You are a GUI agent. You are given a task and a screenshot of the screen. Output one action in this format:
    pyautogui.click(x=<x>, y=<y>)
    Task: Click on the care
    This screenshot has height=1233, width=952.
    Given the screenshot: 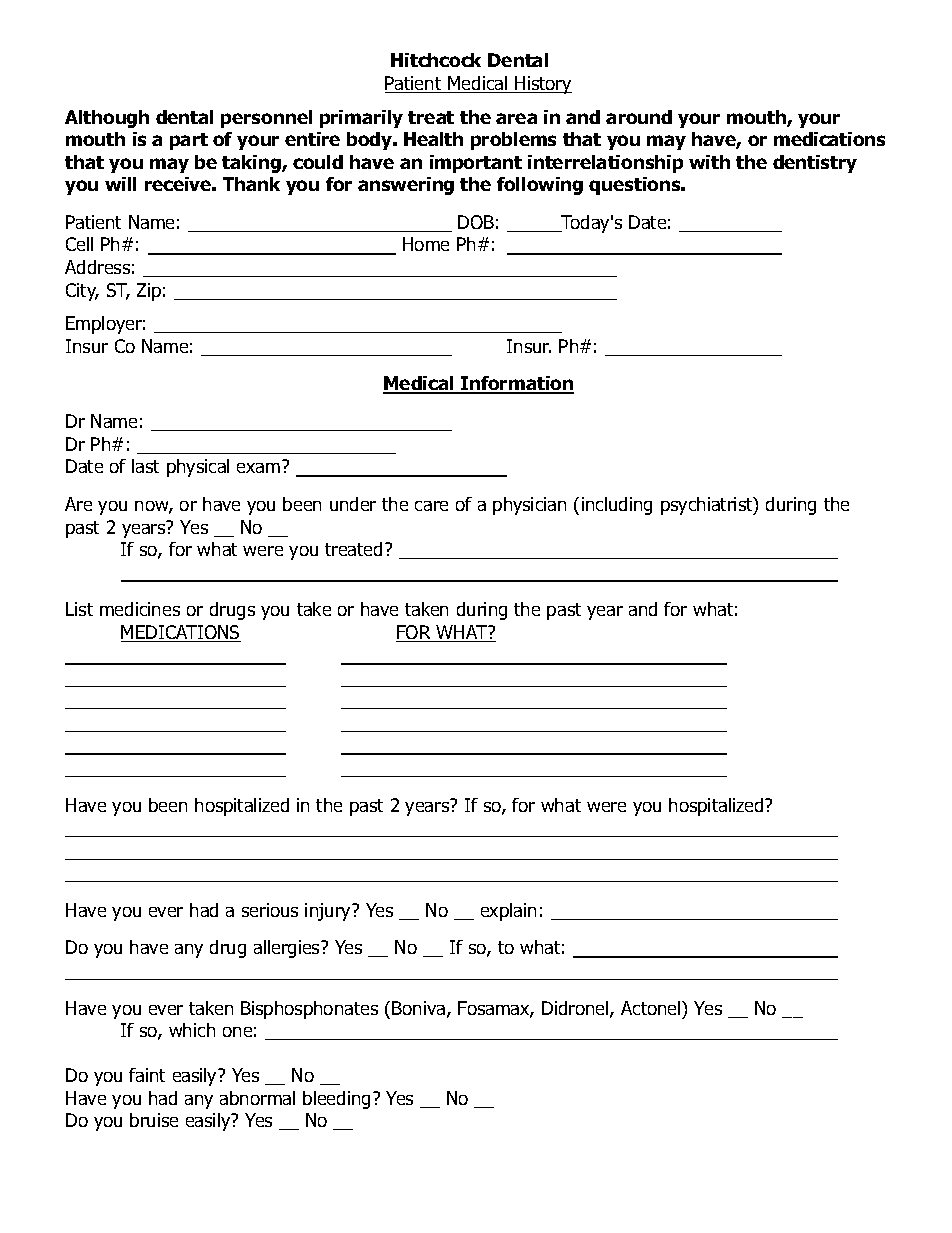 What is the action you would take?
    pyautogui.click(x=431, y=506)
